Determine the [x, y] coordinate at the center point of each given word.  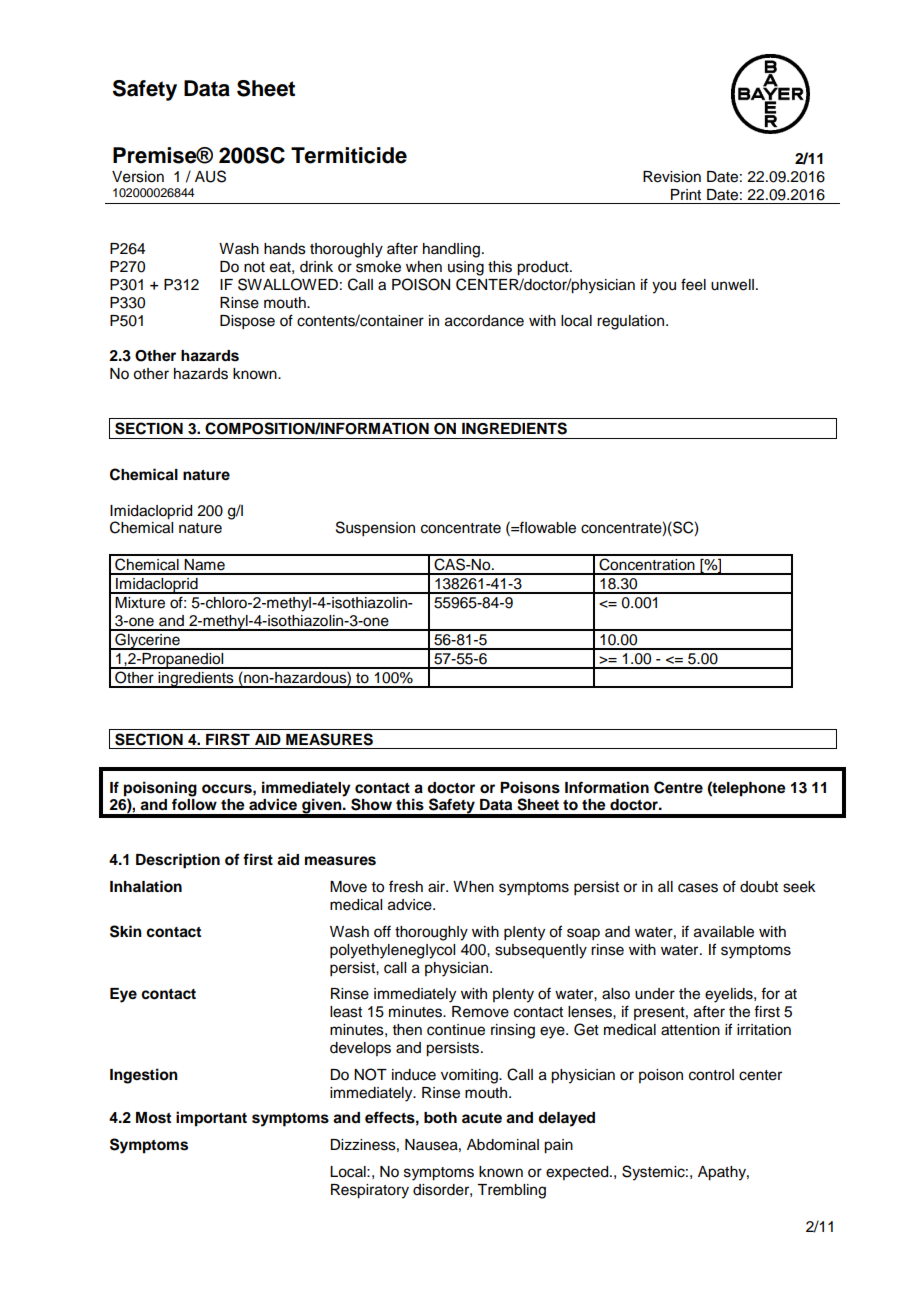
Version [138, 177]
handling [451, 250]
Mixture [140, 603]
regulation [632, 322]
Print [686, 194]
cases [698, 888]
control [711, 1075]
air [438, 887]
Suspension [375, 529]
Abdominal [503, 1145]
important [211, 1119]
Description [178, 861]
